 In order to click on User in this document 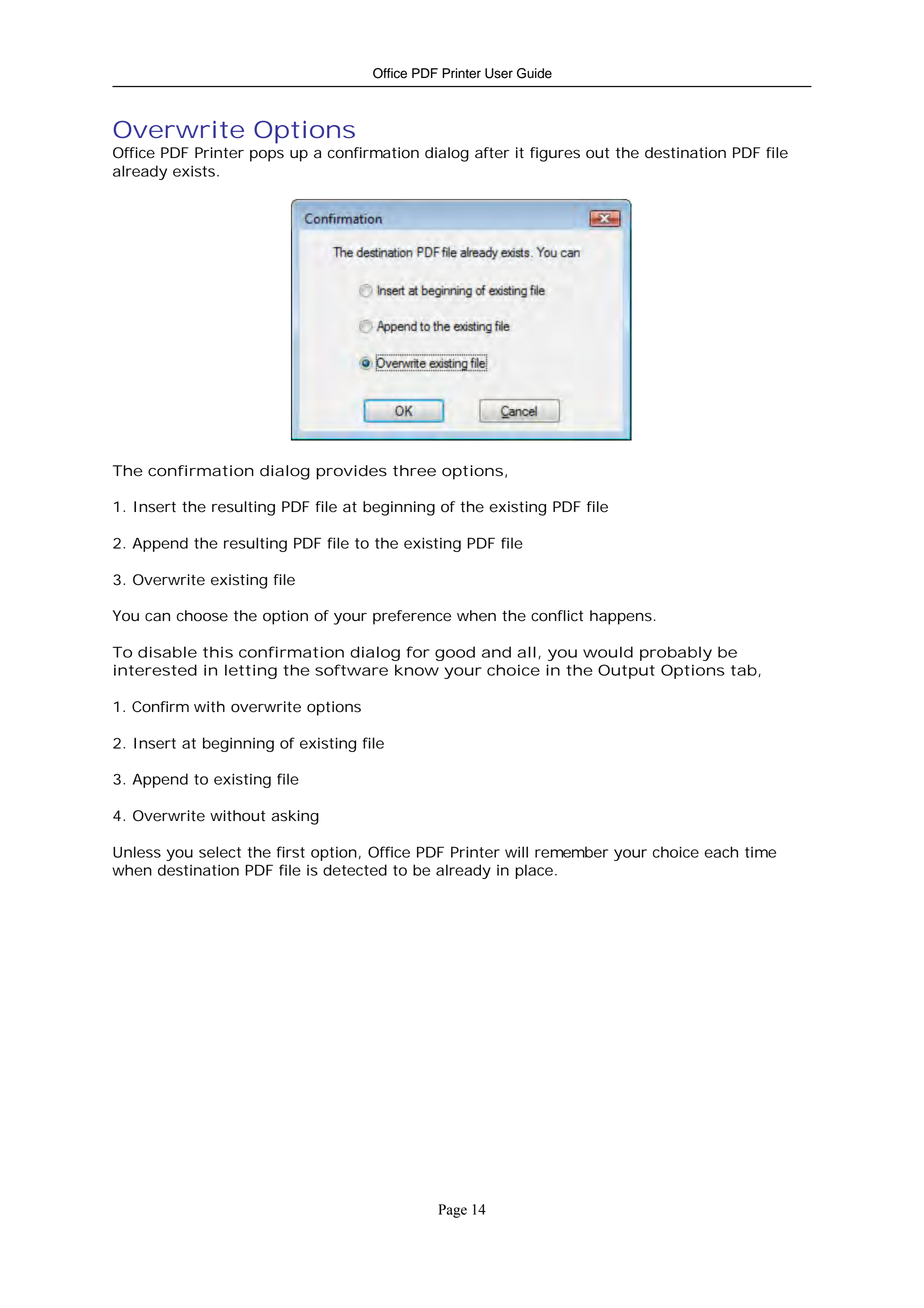, I will do `click(499, 73)`.
